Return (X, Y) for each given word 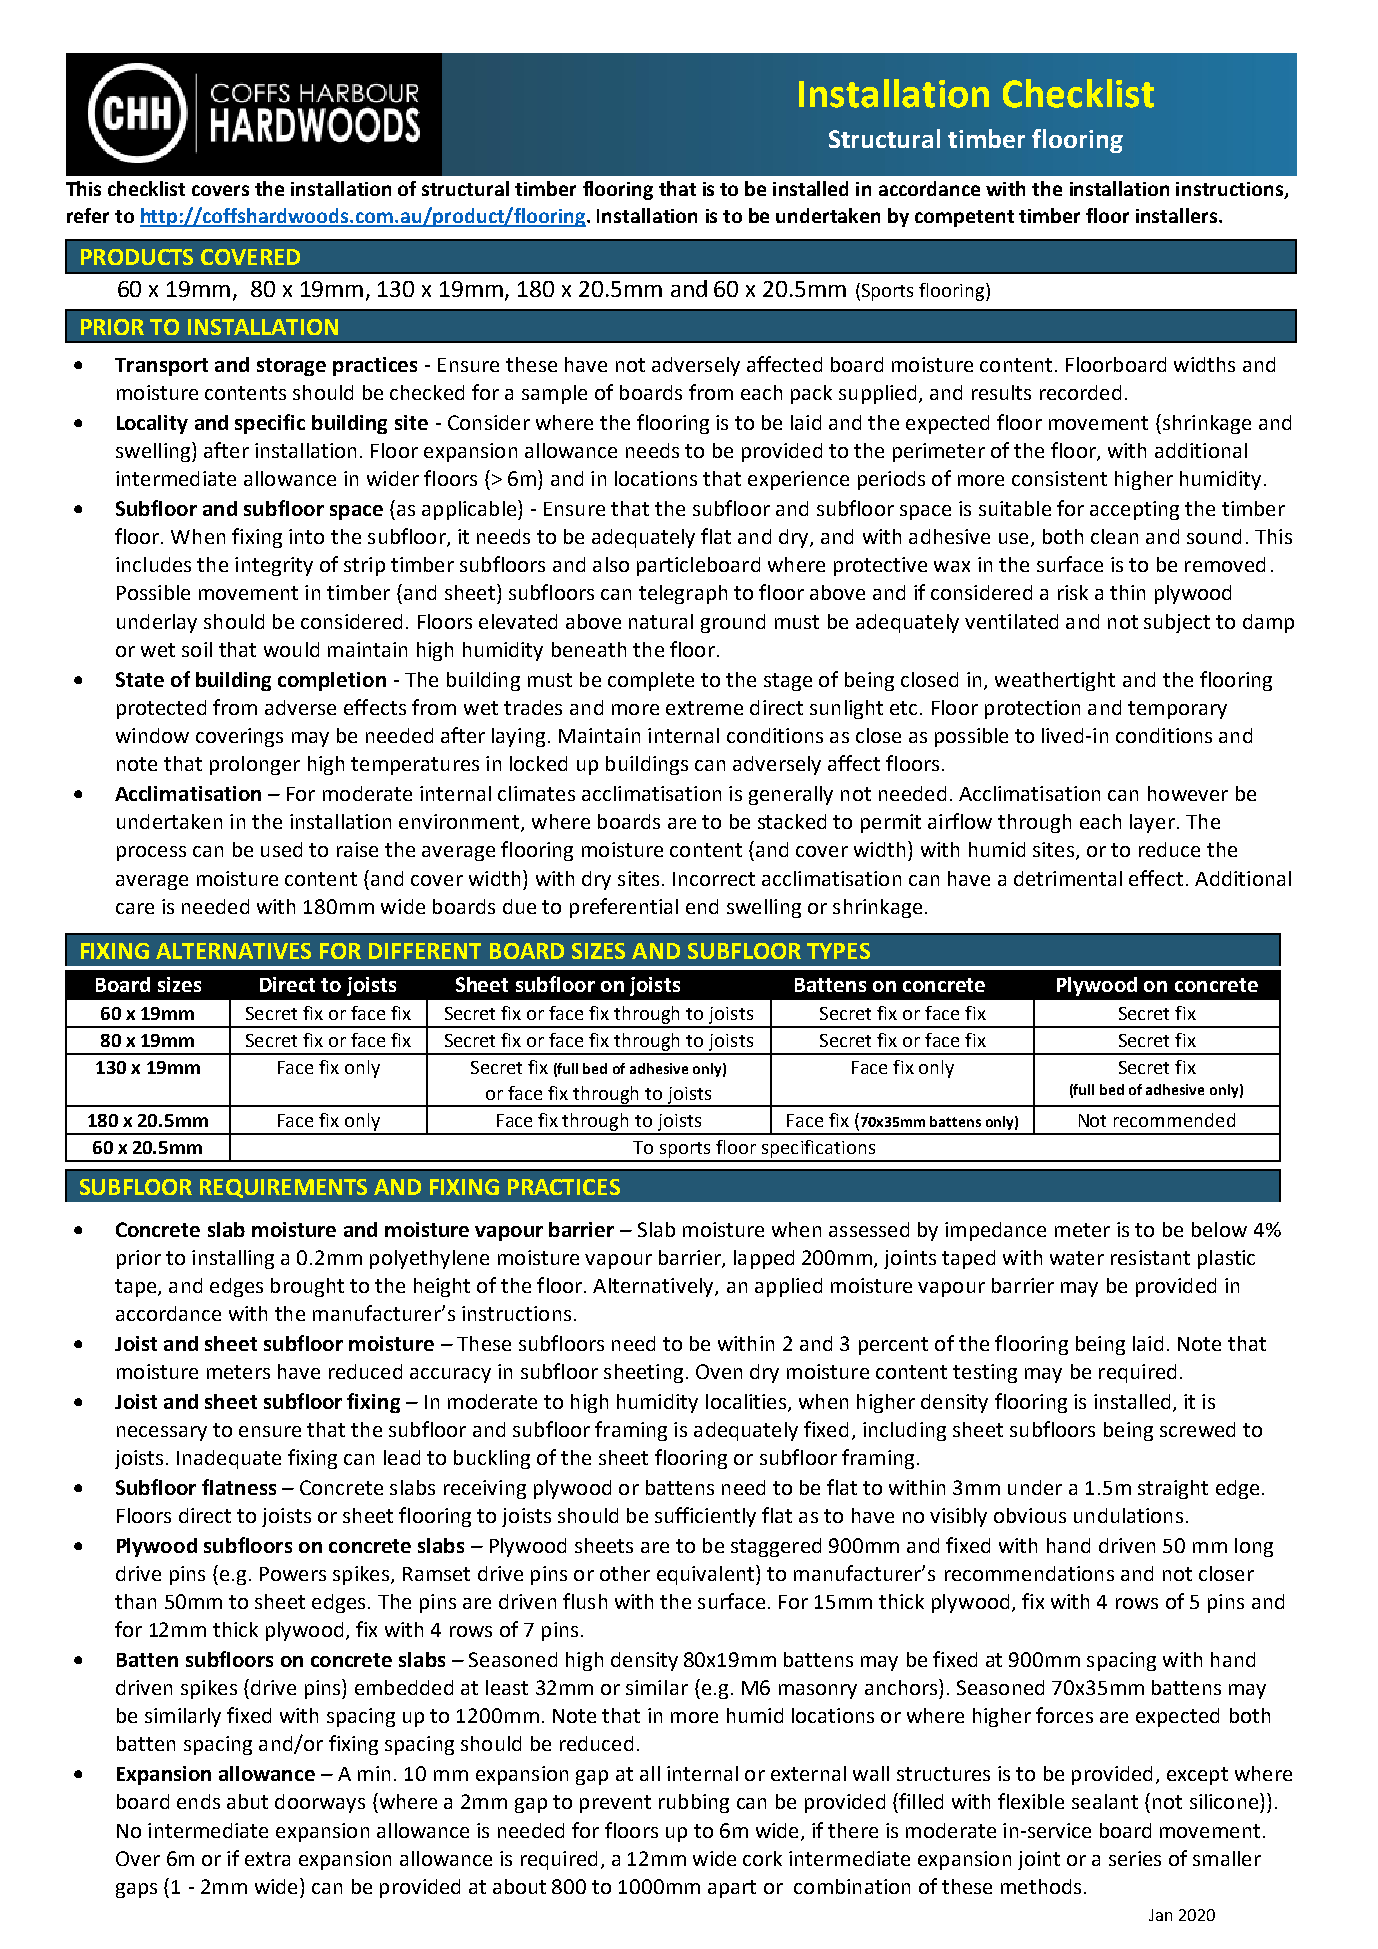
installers (1176, 215)
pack (811, 394)
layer (1152, 823)
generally (791, 795)
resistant (1150, 1257)
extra (267, 1859)
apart (732, 1889)
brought (307, 1287)
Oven (719, 1371)
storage (291, 367)
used (281, 849)
